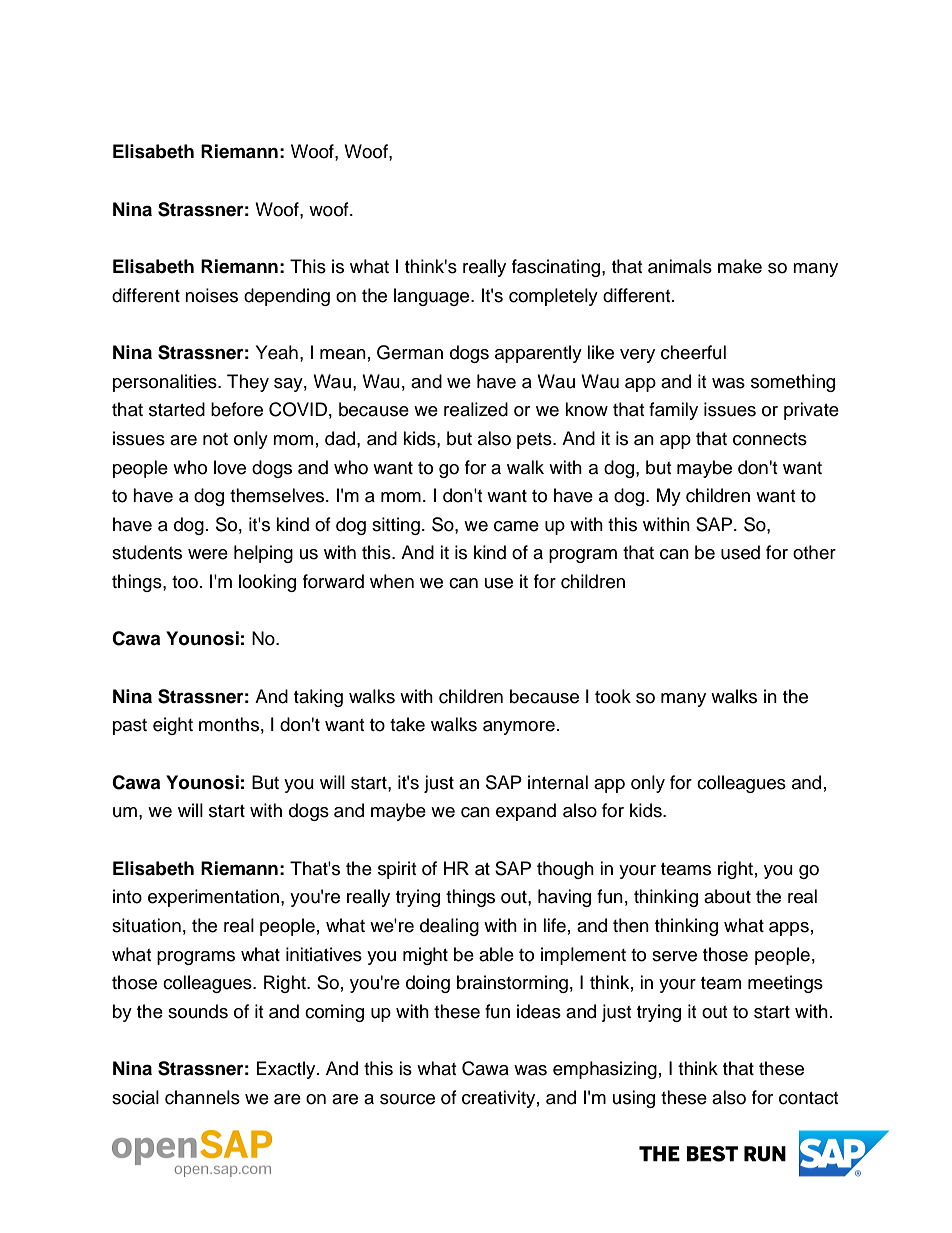 This image has height=1233, width=952. What do you see at coordinates (213, 898) in the image?
I see `experimentation` at bounding box center [213, 898].
